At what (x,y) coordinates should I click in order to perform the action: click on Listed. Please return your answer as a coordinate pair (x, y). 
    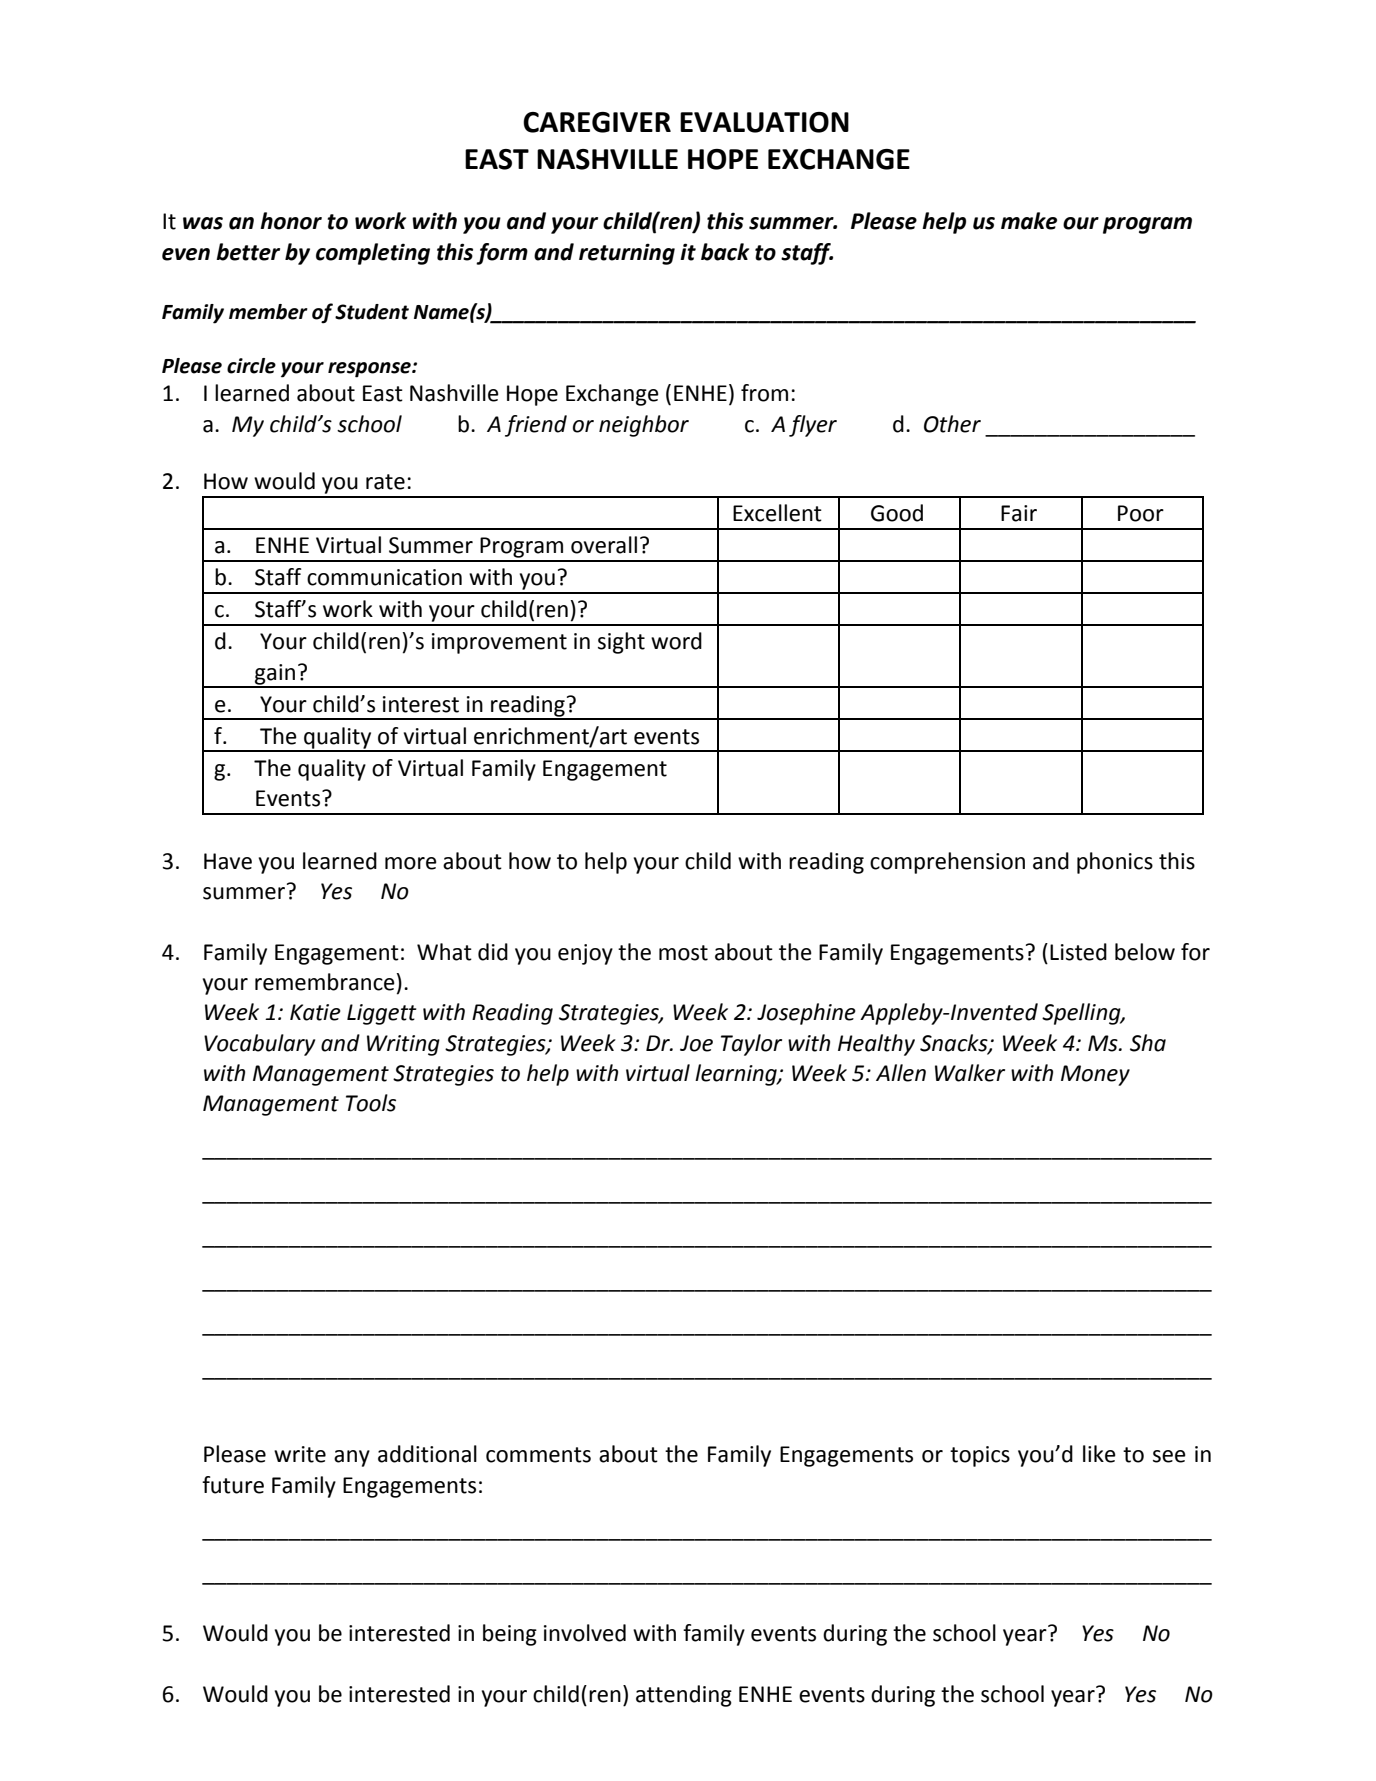
    Looking at the image, I should click on (1078, 952).
